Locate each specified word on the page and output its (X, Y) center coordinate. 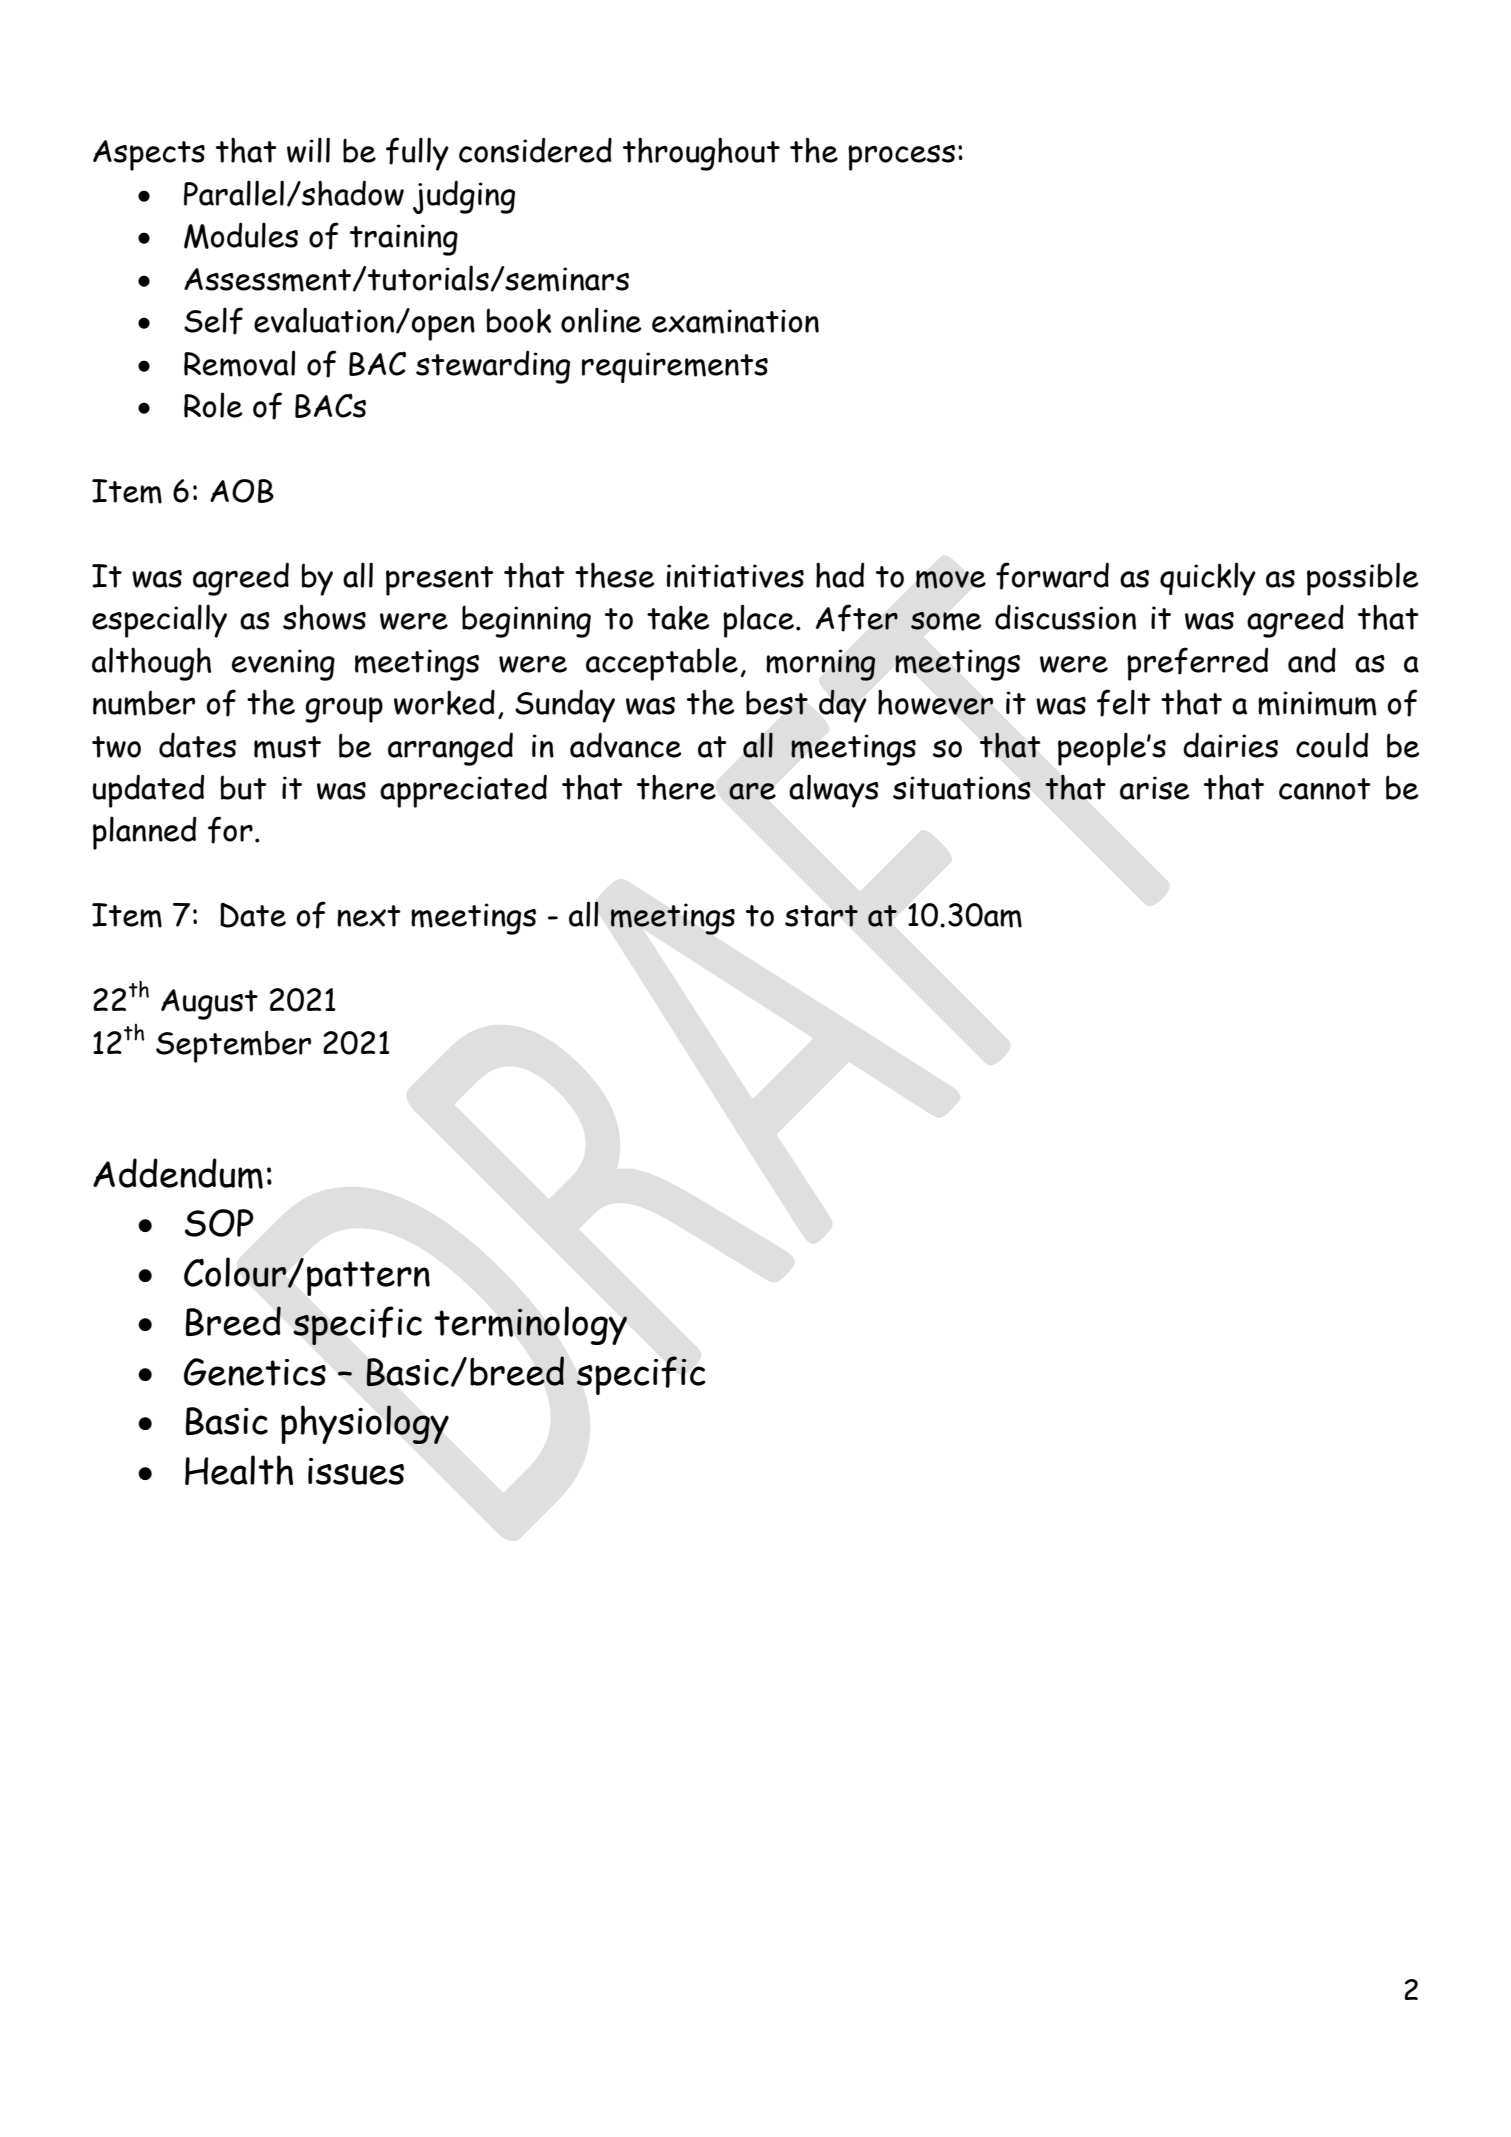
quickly (1208, 579)
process (901, 158)
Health (239, 1470)
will (308, 150)
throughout (701, 154)
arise (1155, 788)
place (758, 621)
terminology (530, 1325)
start (821, 916)
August (209, 1004)
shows (324, 617)
